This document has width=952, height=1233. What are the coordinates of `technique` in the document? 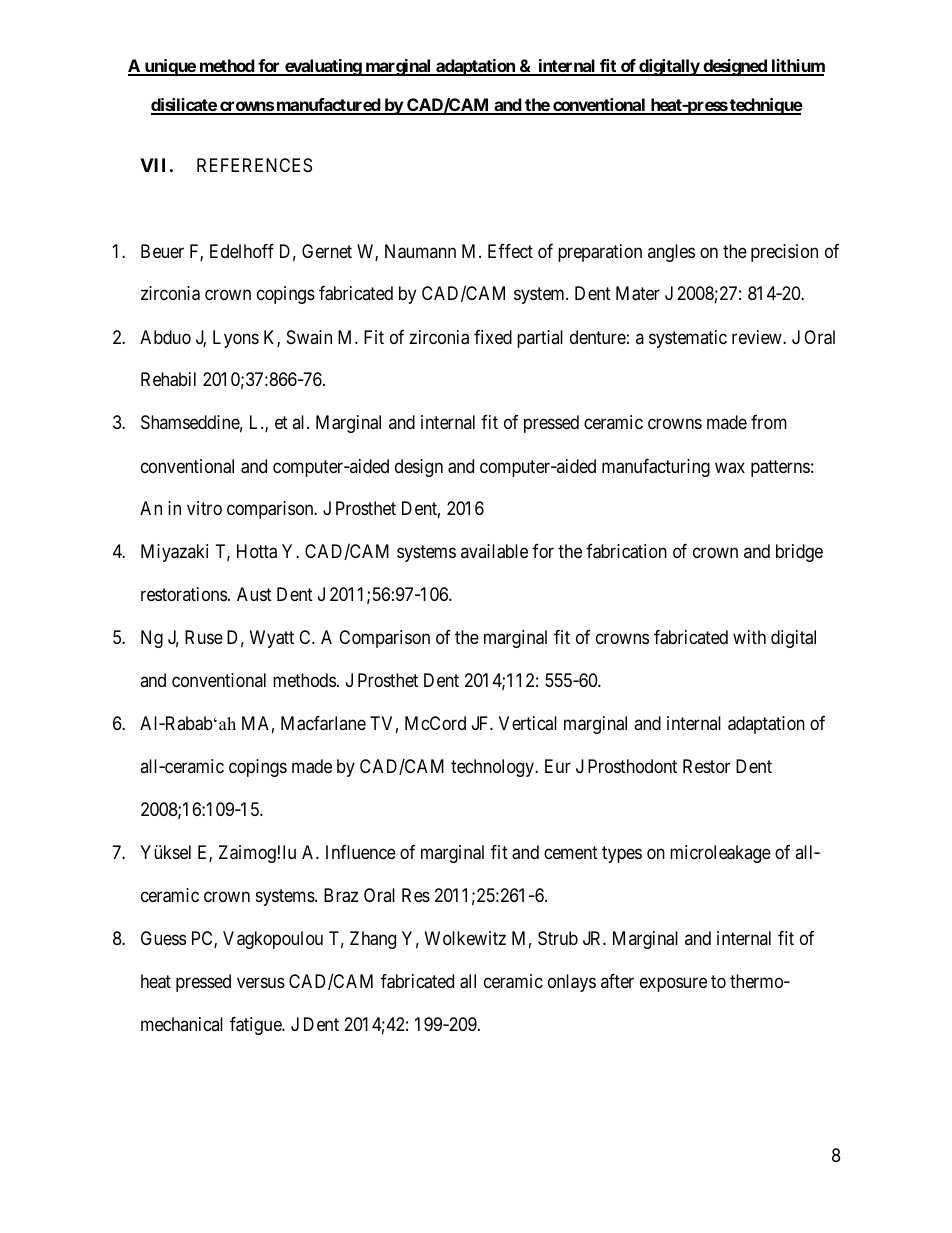 It's located at (765, 106).
